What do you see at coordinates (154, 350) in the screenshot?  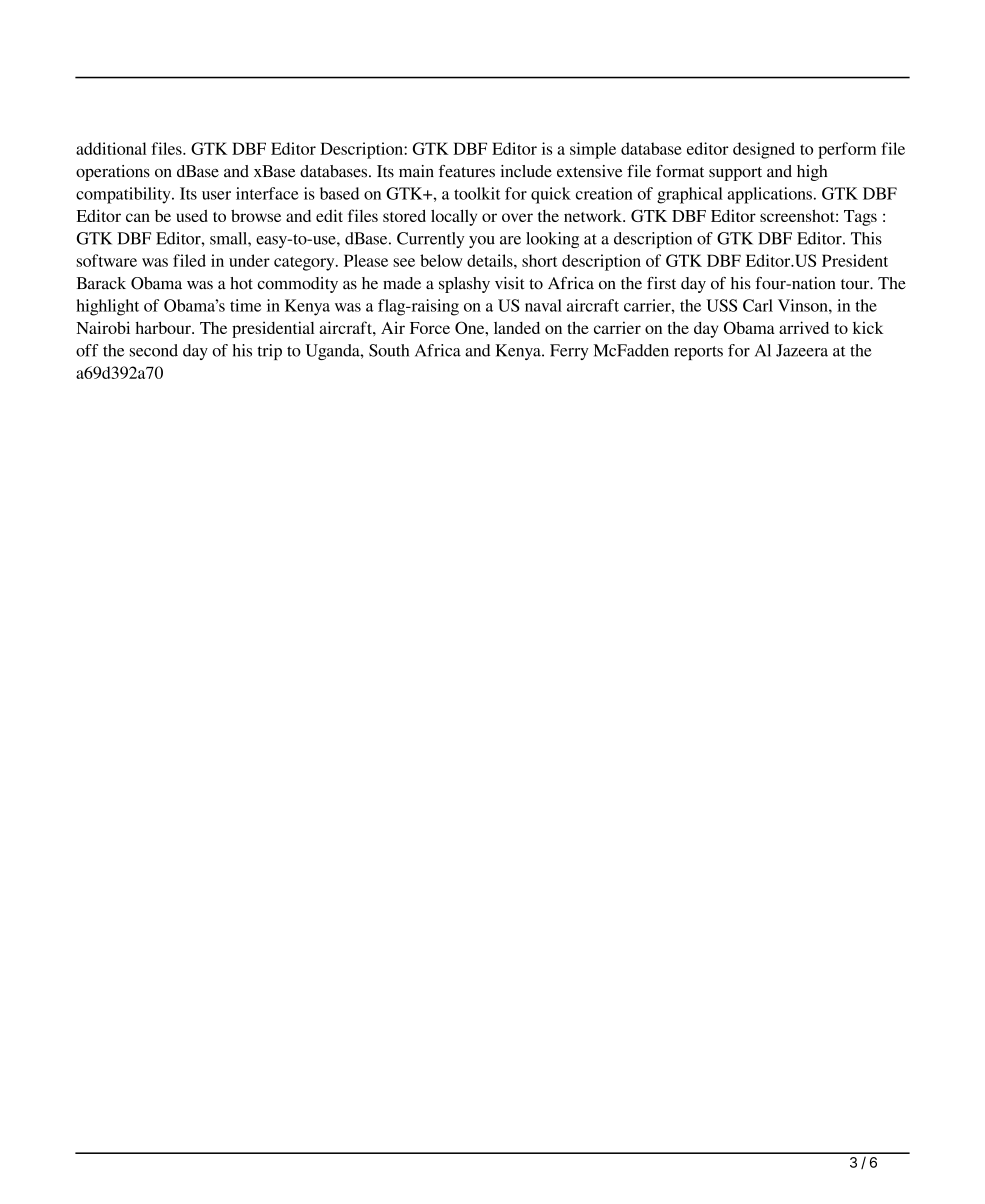 I see `second` at bounding box center [154, 350].
